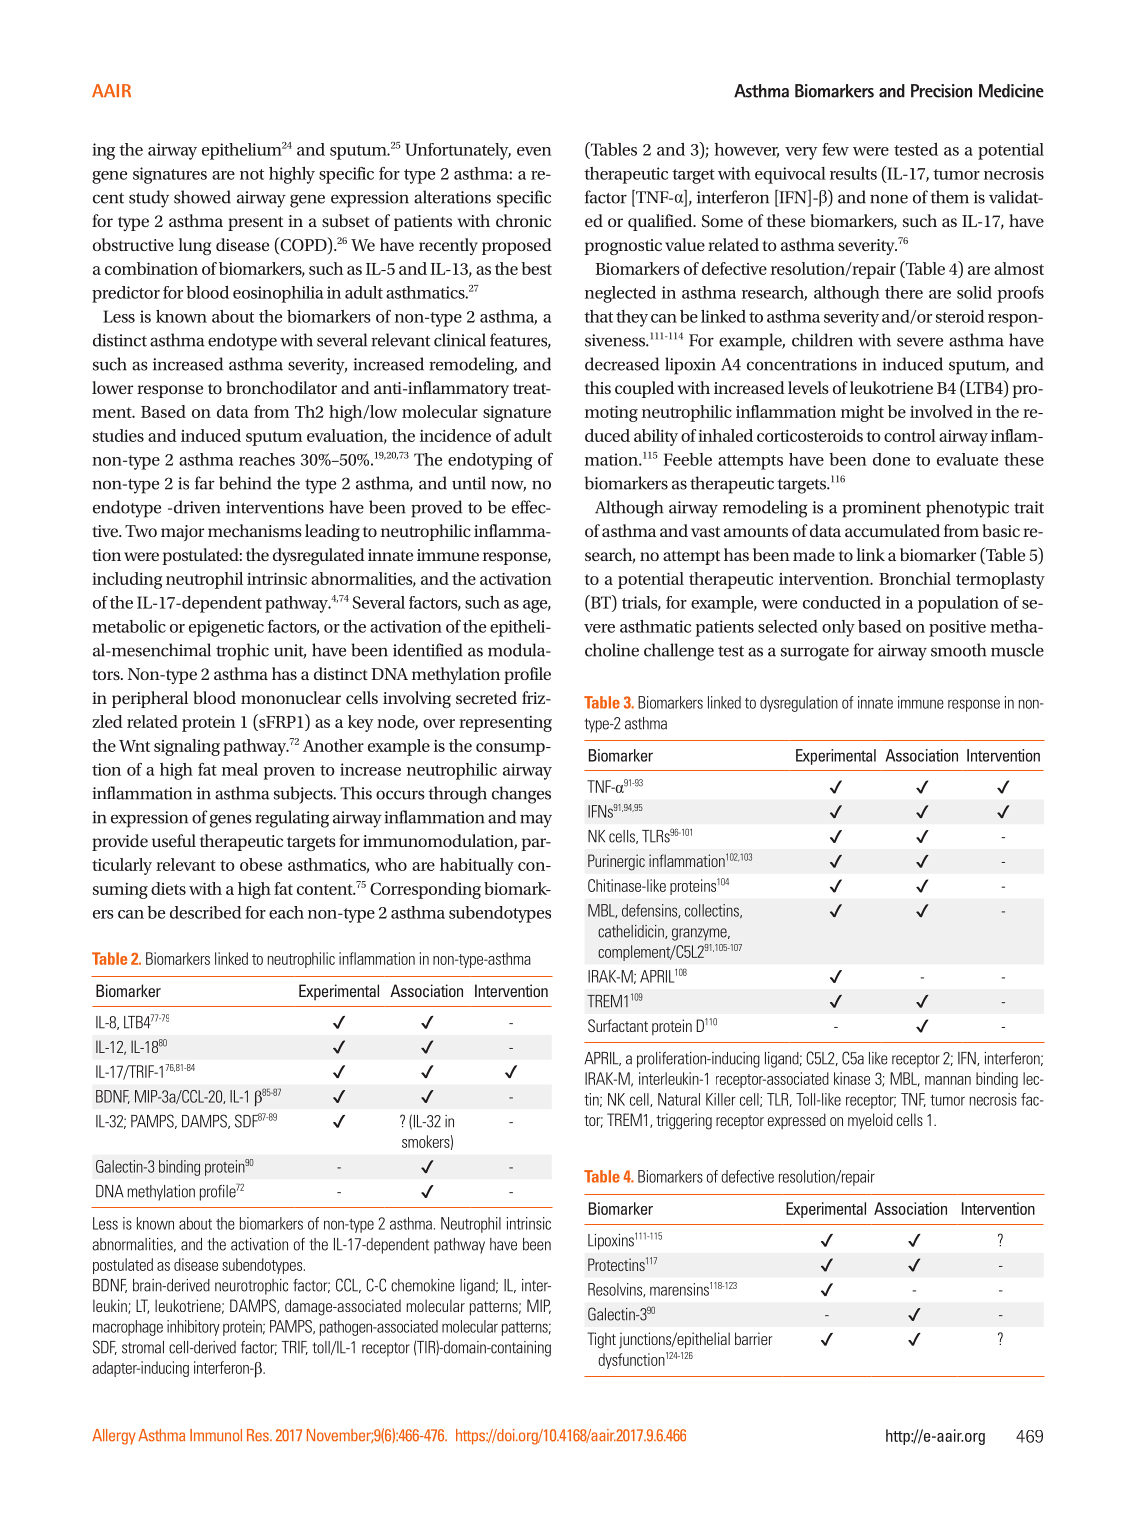 The image size is (1136, 1514). What do you see at coordinates (601, 1340) in the document?
I see `Tight` at bounding box center [601, 1340].
